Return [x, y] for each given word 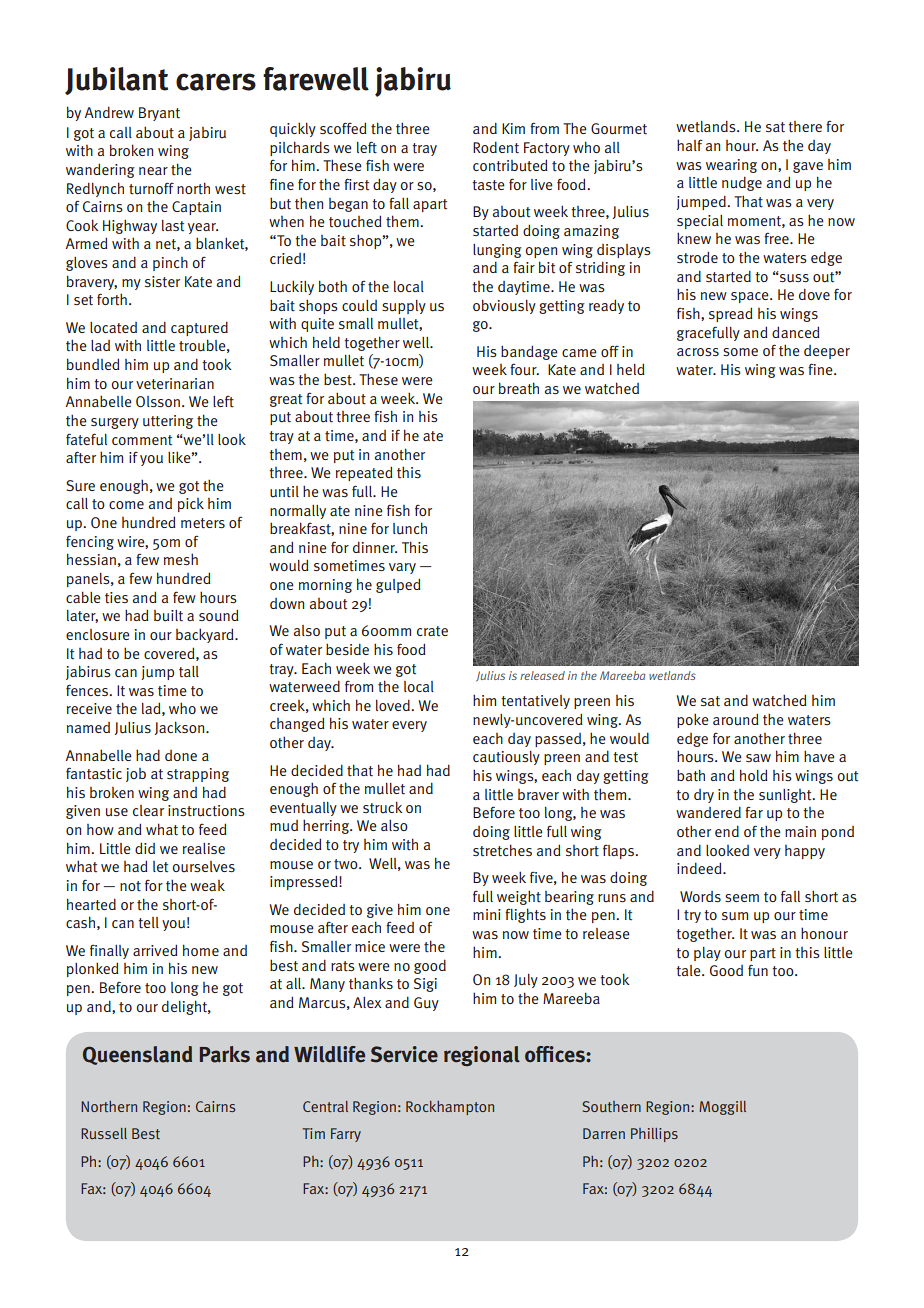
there [805, 127]
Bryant [159, 114]
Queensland [137, 1055]
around [736, 720]
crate [432, 631]
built [168, 616]
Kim [513, 128]
